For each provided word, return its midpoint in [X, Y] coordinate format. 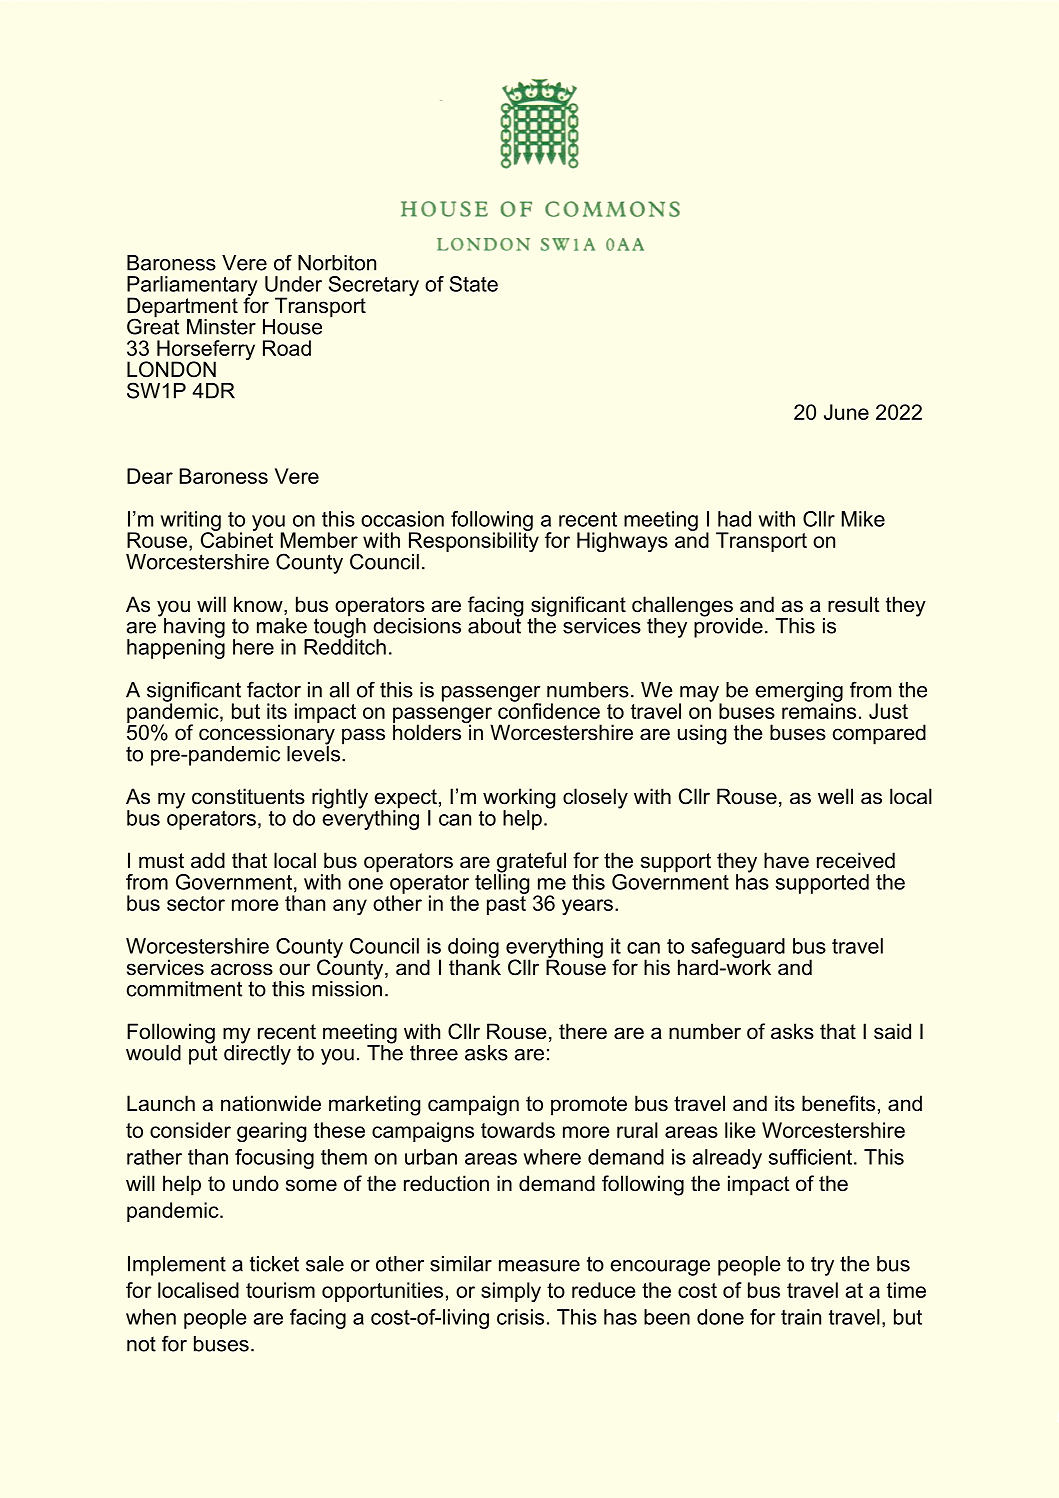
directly [257, 1053]
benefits [838, 1103]
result [854, 604]
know [259, 605]
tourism [280, 1290]
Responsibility [474, 542]
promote [589, 1106]
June [846, 412]
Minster [221, 327]
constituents [248, 796]
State [474, 284]
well [835, 796]
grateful [530, 863]
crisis [520, 1317]
